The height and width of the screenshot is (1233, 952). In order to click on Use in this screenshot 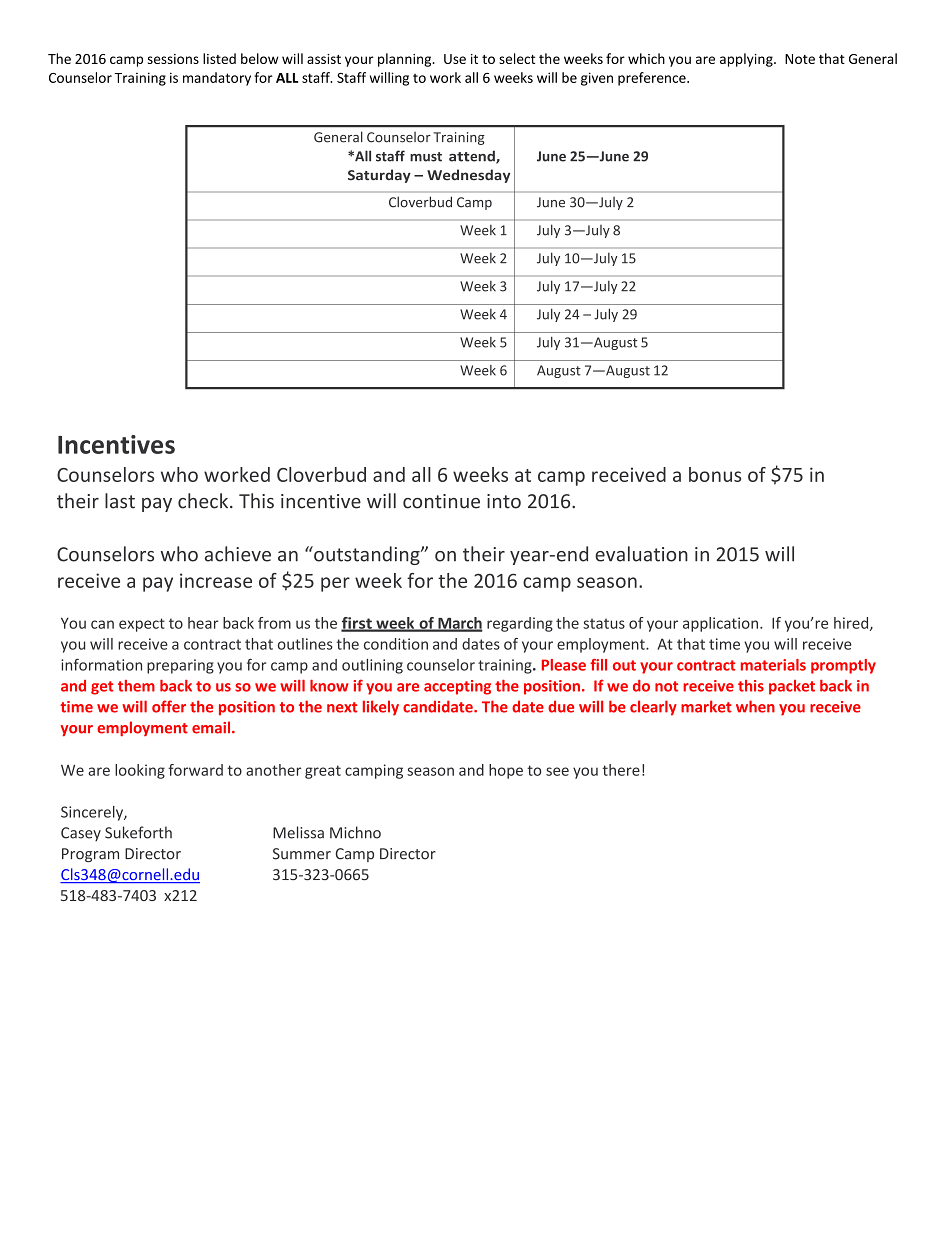, I will do `click(455, 59)`.
